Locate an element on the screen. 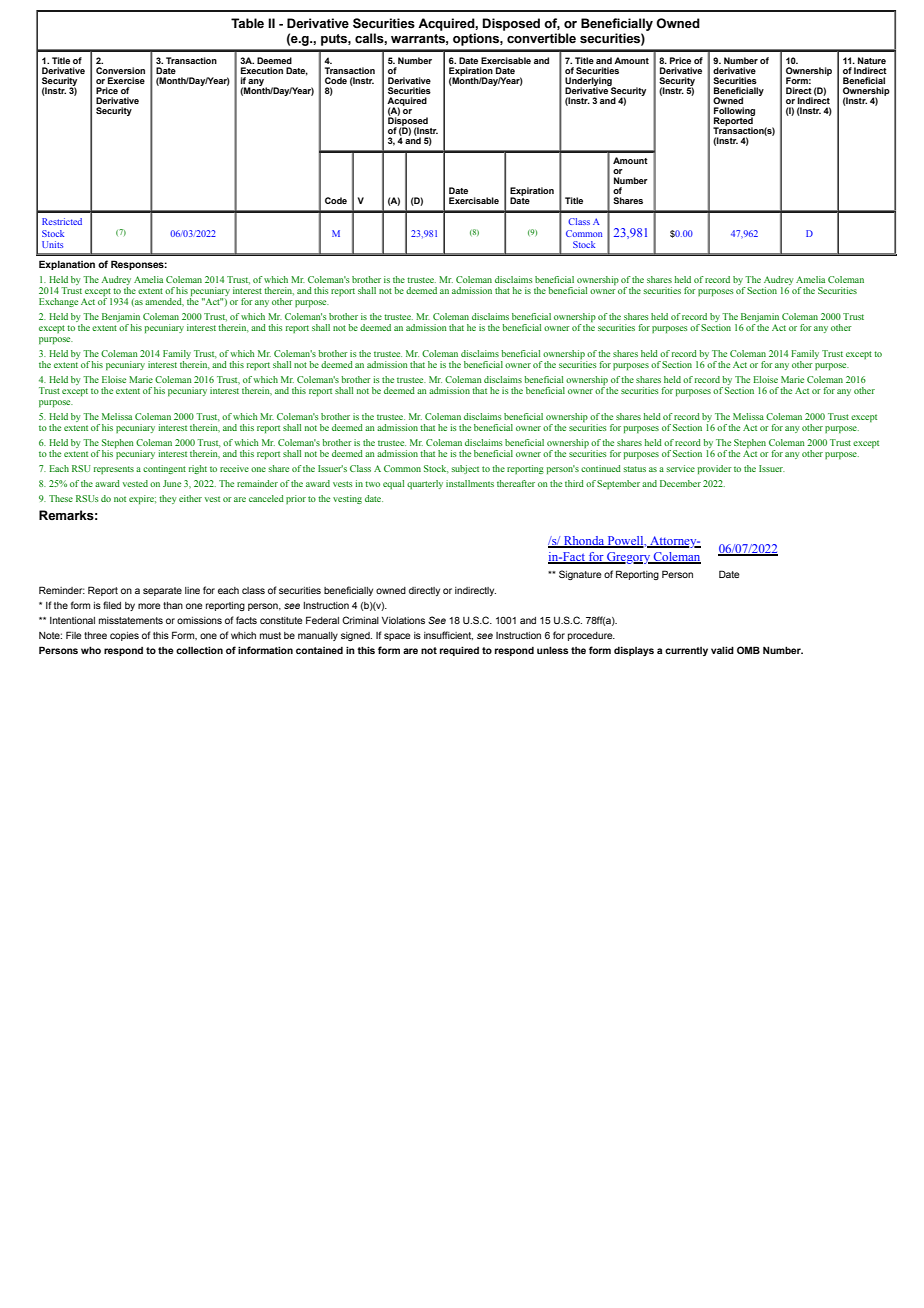  convertible is located at coordinates (541, 38).
